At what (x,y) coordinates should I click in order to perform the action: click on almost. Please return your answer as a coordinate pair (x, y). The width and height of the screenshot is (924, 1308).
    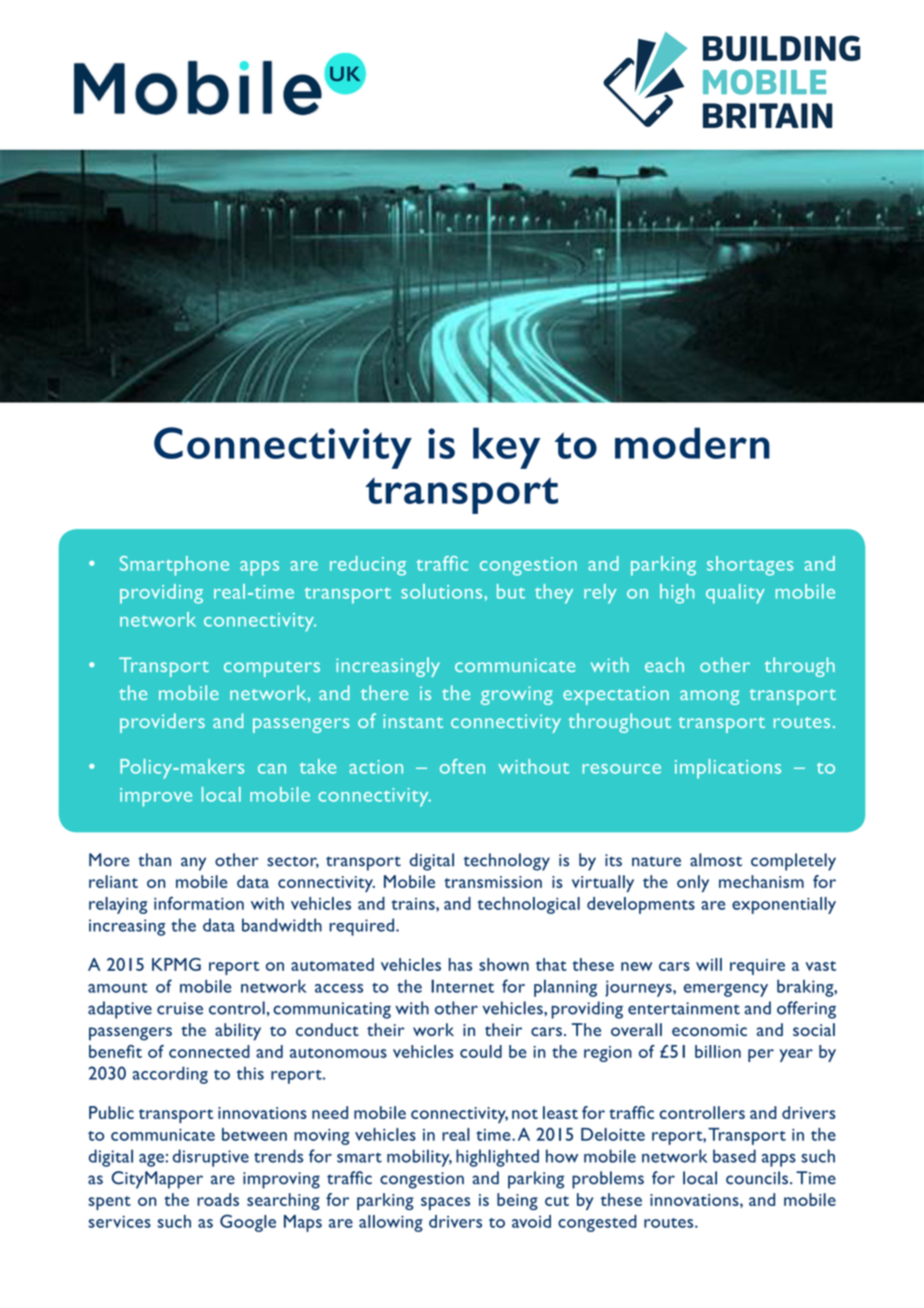
    Looking at the image, I should click on (716, 860).
